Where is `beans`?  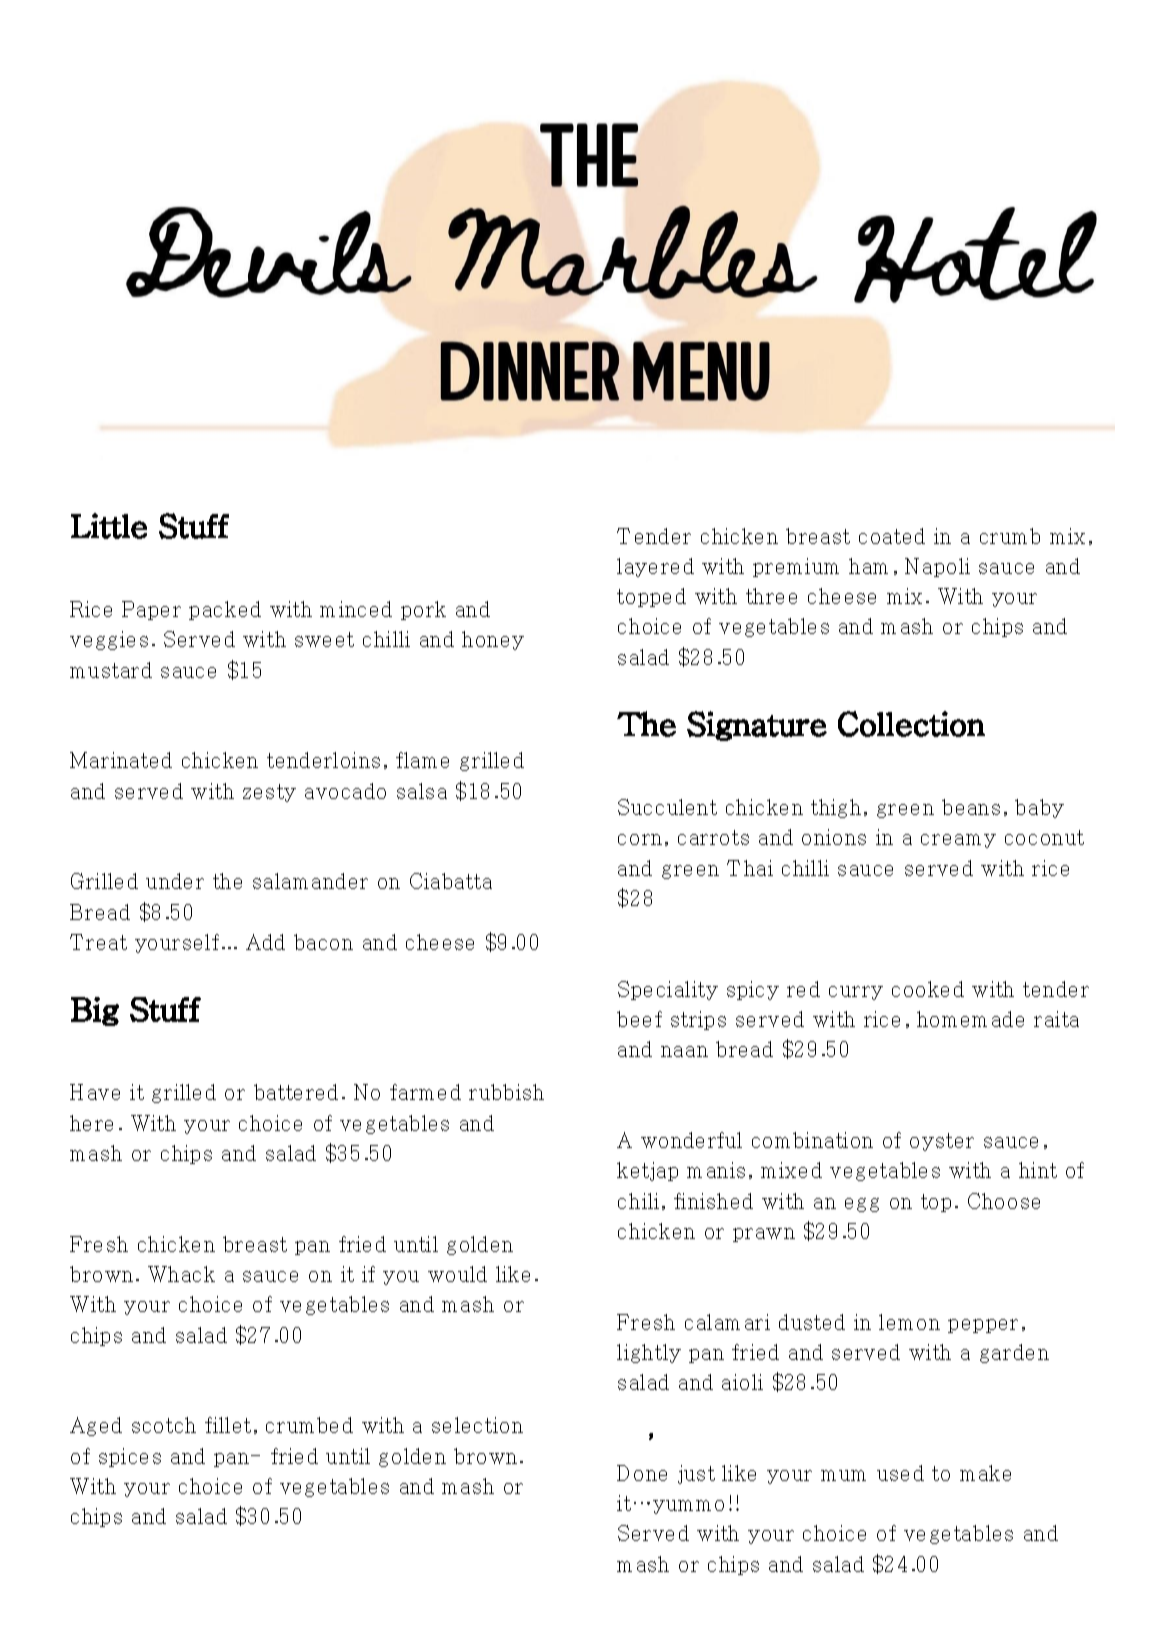
beans is located at coordinates (971, 807).
